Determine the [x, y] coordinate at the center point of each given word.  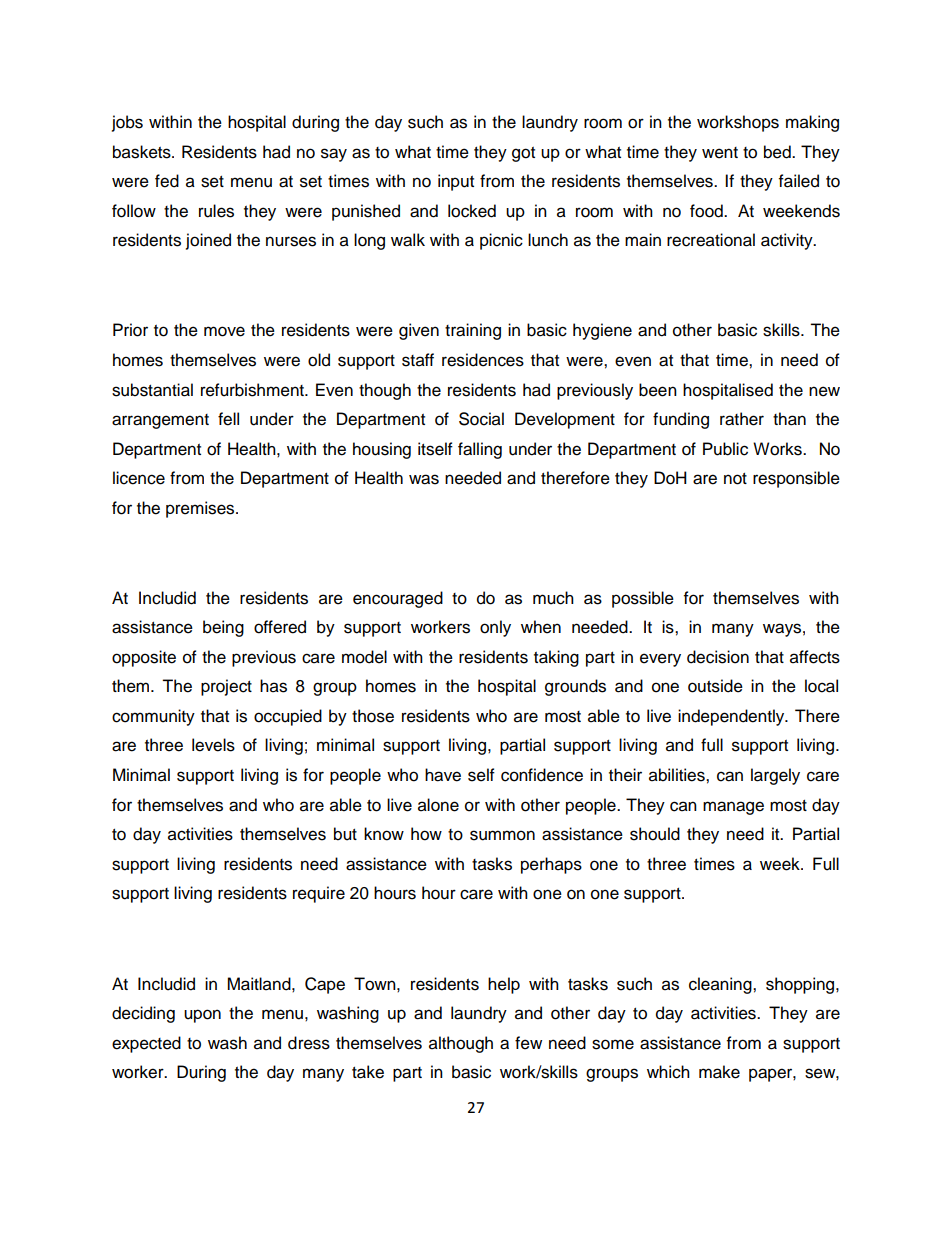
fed [167, 181]
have [443, 775]
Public [725, 449]
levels [213, 745]
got [523, 154]
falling [480, 450]
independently [732, 717]
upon [202, 1016]
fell [228, 419]
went [720, 153]
